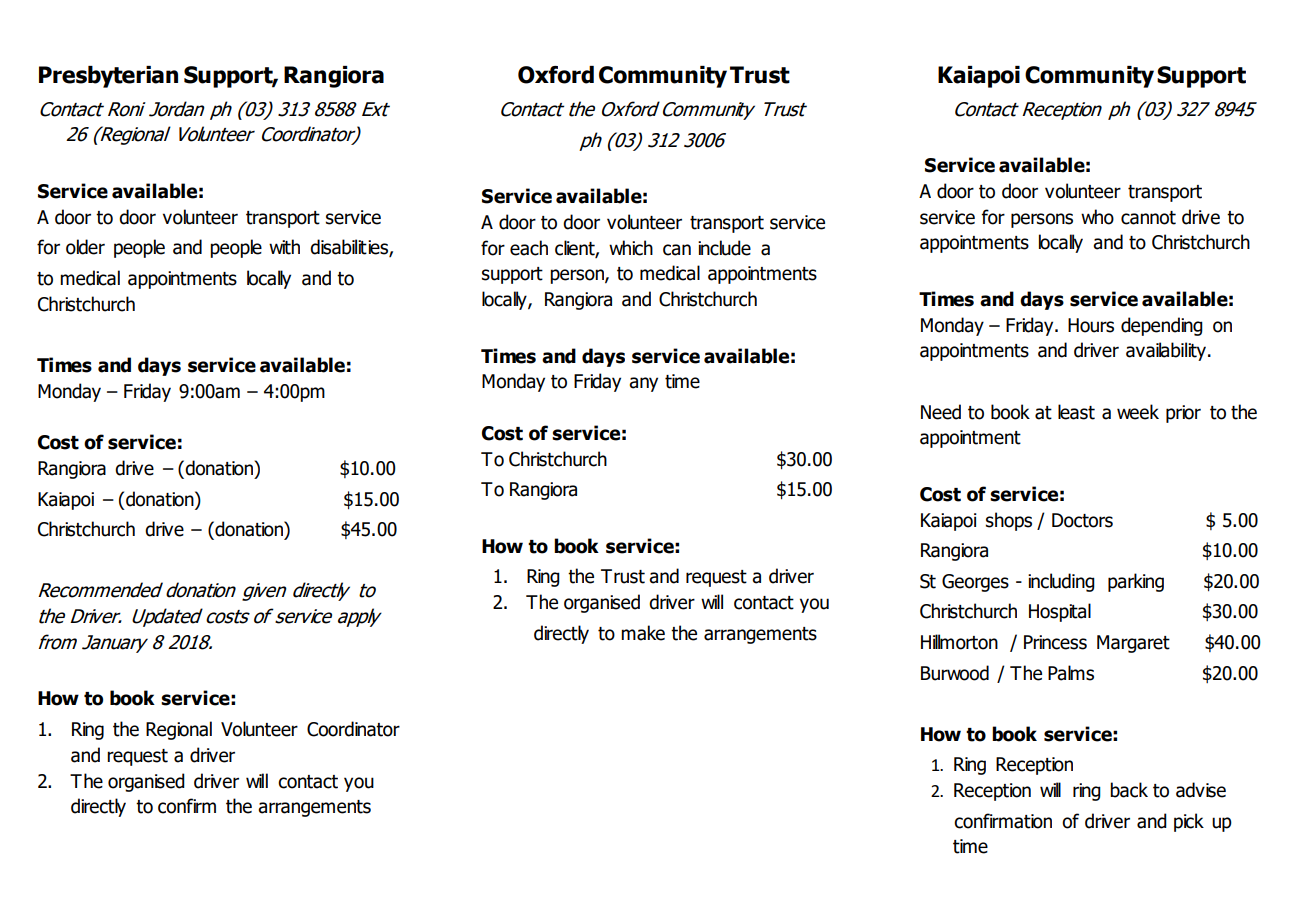 The image size is (1308, 924). What do you see at coordinates (643, 633) in the document?
I see `make` at bounding box center [643, 633].
